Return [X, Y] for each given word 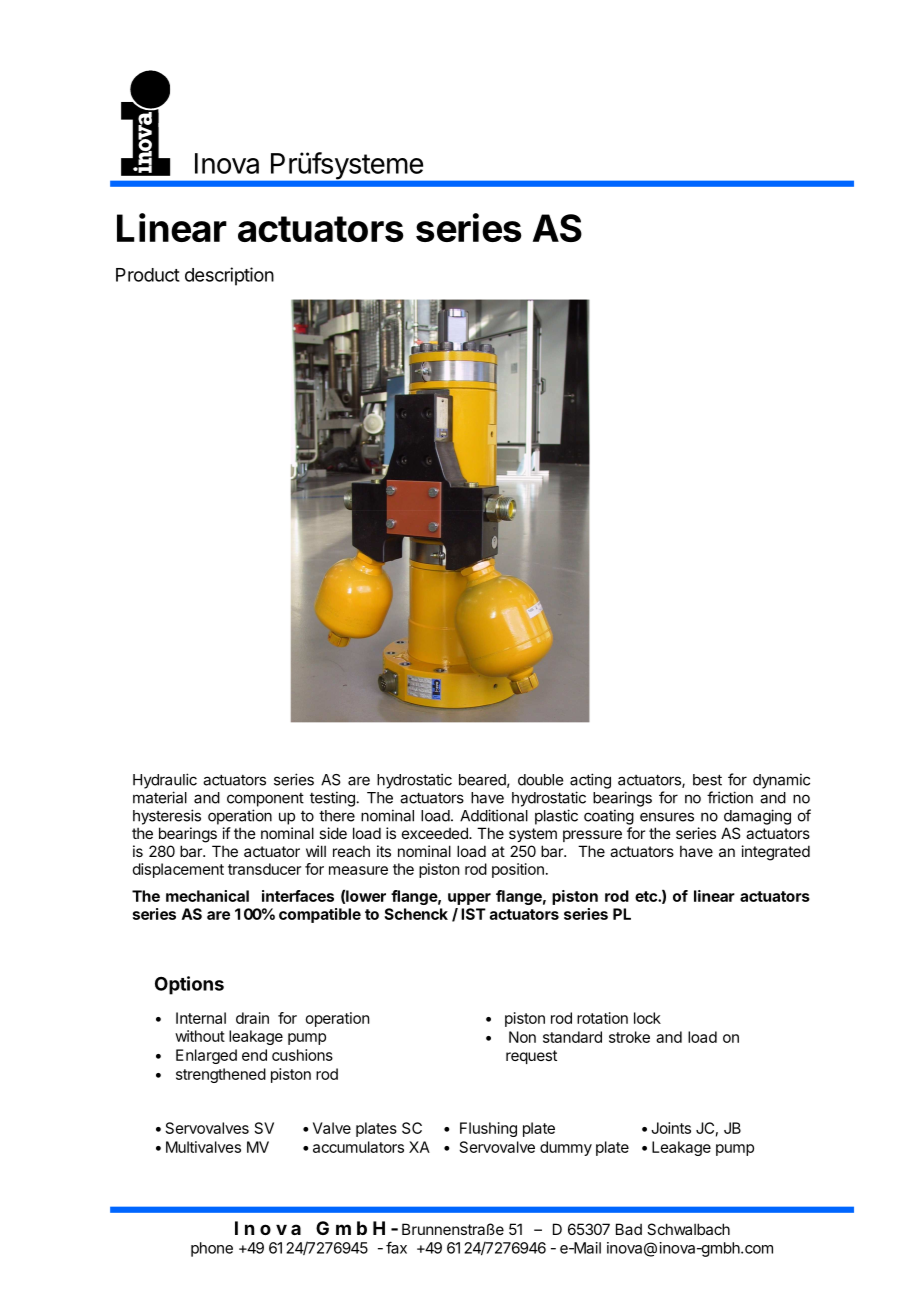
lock [647, 1018]
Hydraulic [165, 781]
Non [522, 1037]
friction [730, 797]
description [229, 276]
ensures [667, 817]
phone [212, 1249]
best [707, 780]
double [540, 780]
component [265, 800]
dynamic [781, 781]
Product [148, 275]
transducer [264, 869]
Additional [494, 815]
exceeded [436, 833]
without [200, 1036]
